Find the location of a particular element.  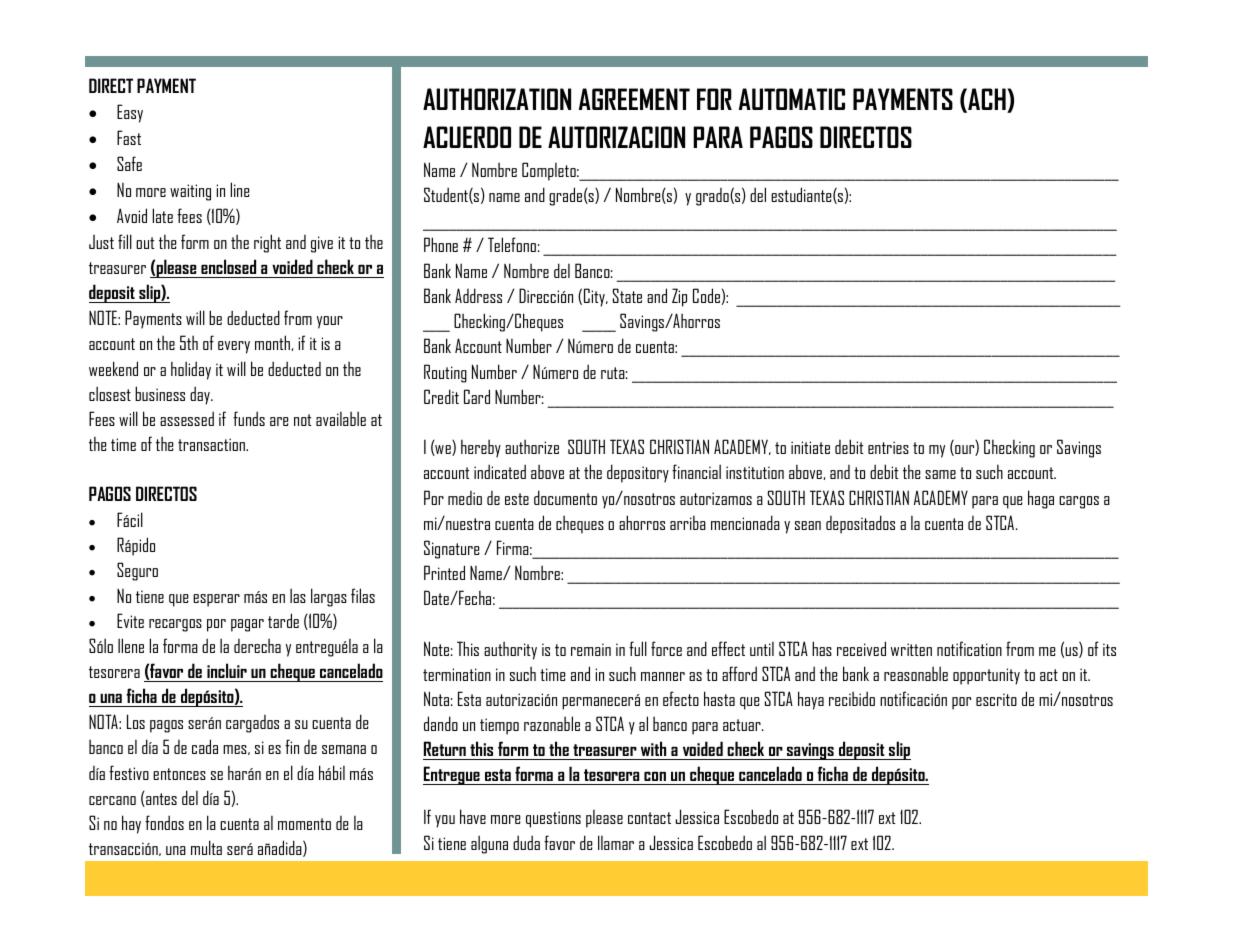

entries is located at coordinates (888, 447).
